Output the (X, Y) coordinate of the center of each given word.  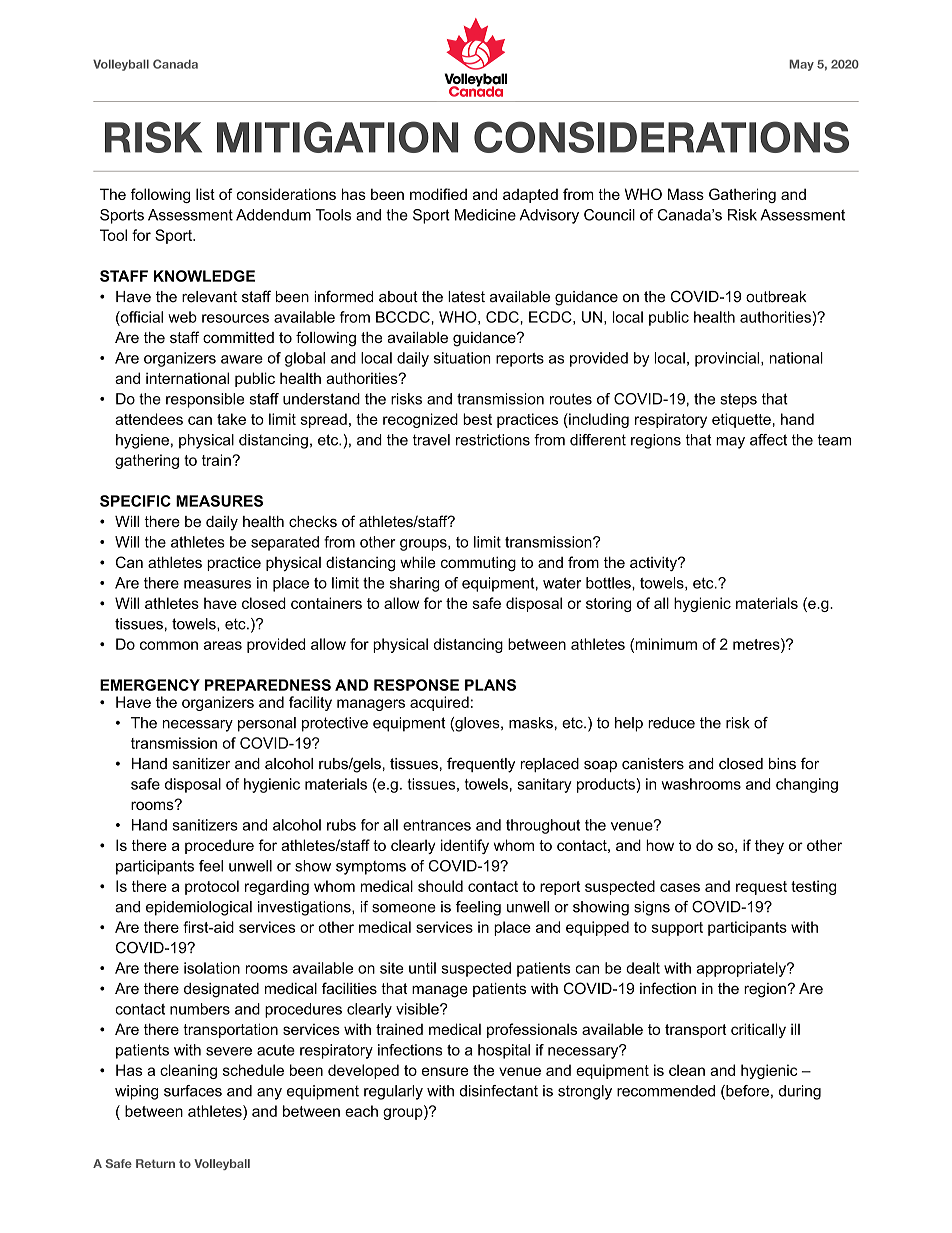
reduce (671, 723)
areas (223, 645)
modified (438, 194)
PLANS (490, 685)
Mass (686, 194)
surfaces (193, 1091)
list (205, 194)
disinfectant (498, 1091)
